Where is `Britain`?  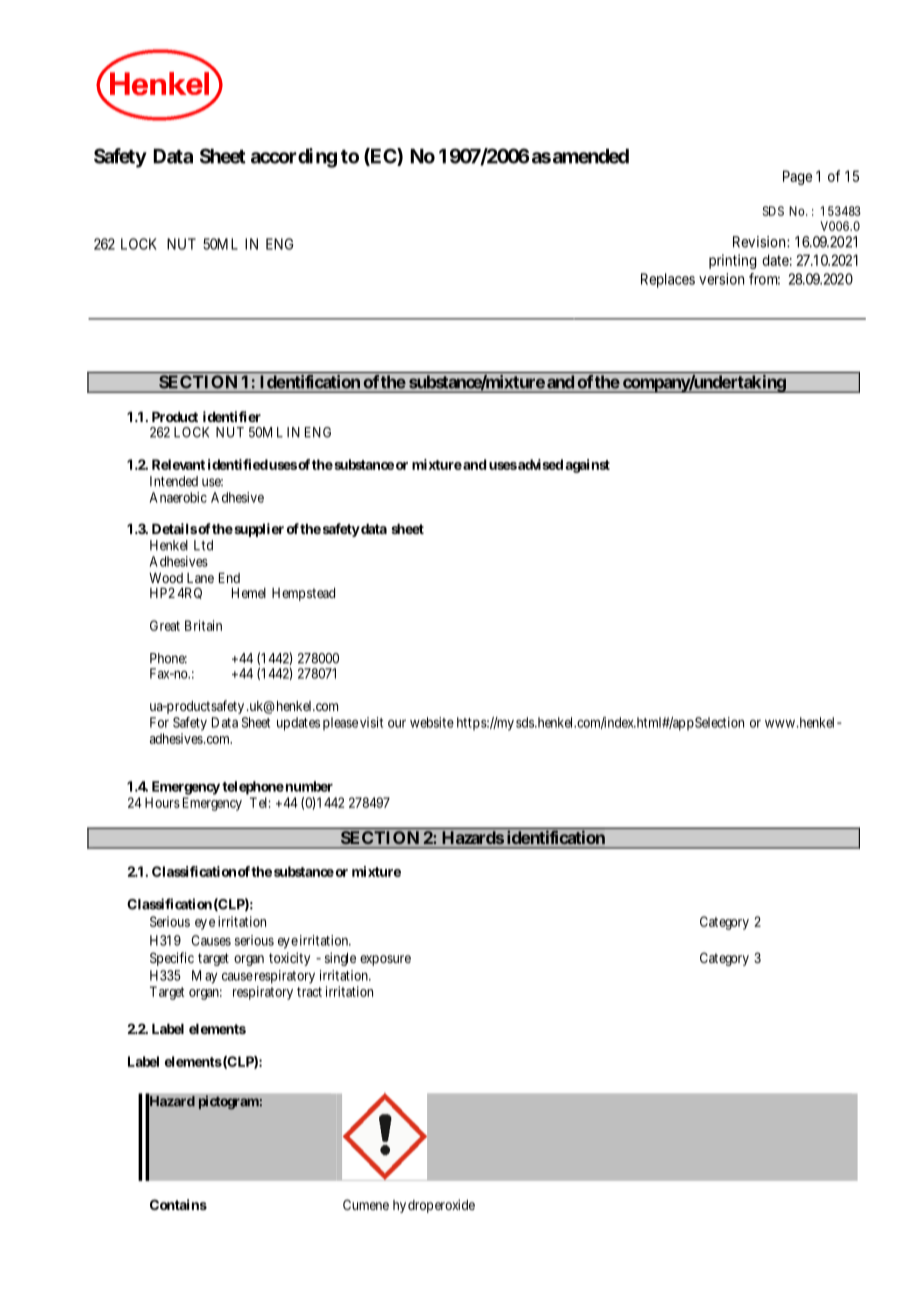
Britain is located at coordinates (203, 625).
